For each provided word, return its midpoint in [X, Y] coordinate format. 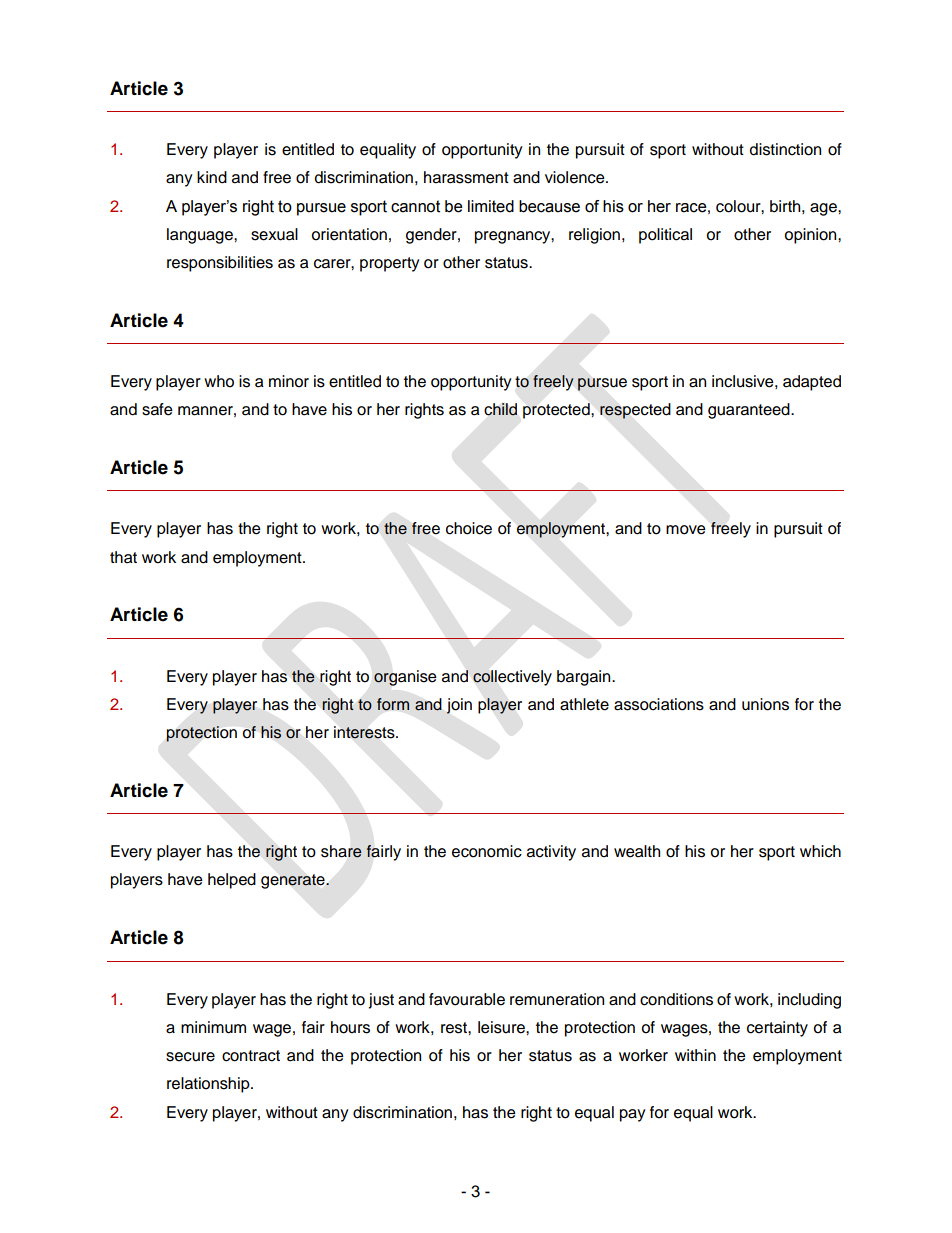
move [686, 530]
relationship [209, 1085]
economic [487, 851]
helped [232, 881]
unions [765, 704]
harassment [466, 177]
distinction [785, 149]
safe [157, 409]
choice [469, 528]
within [695, 1055]
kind [212, 177]
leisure [502, 1027]
